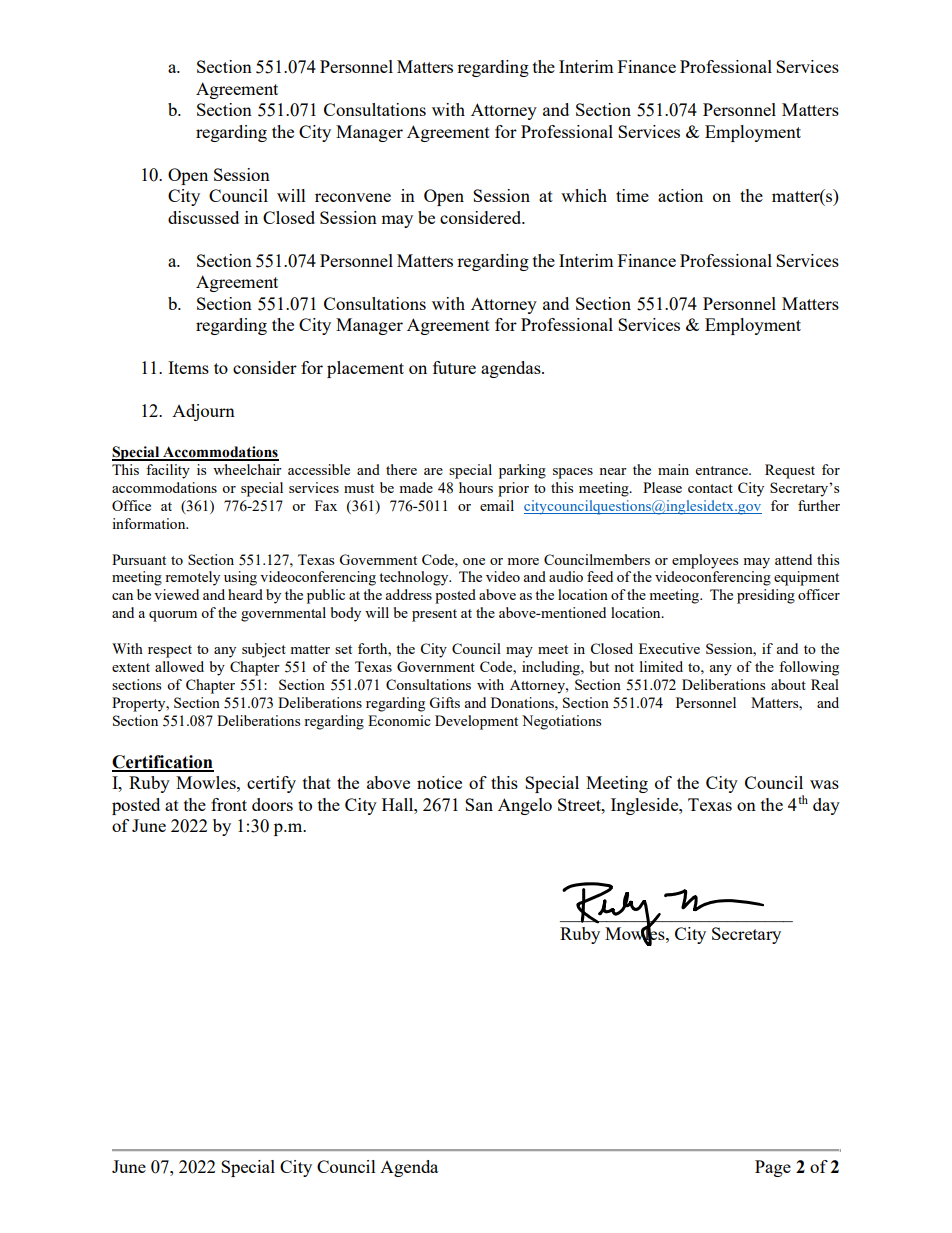 This image has width=952, height=1233. I want to click on allowed, so click(179, 666).
